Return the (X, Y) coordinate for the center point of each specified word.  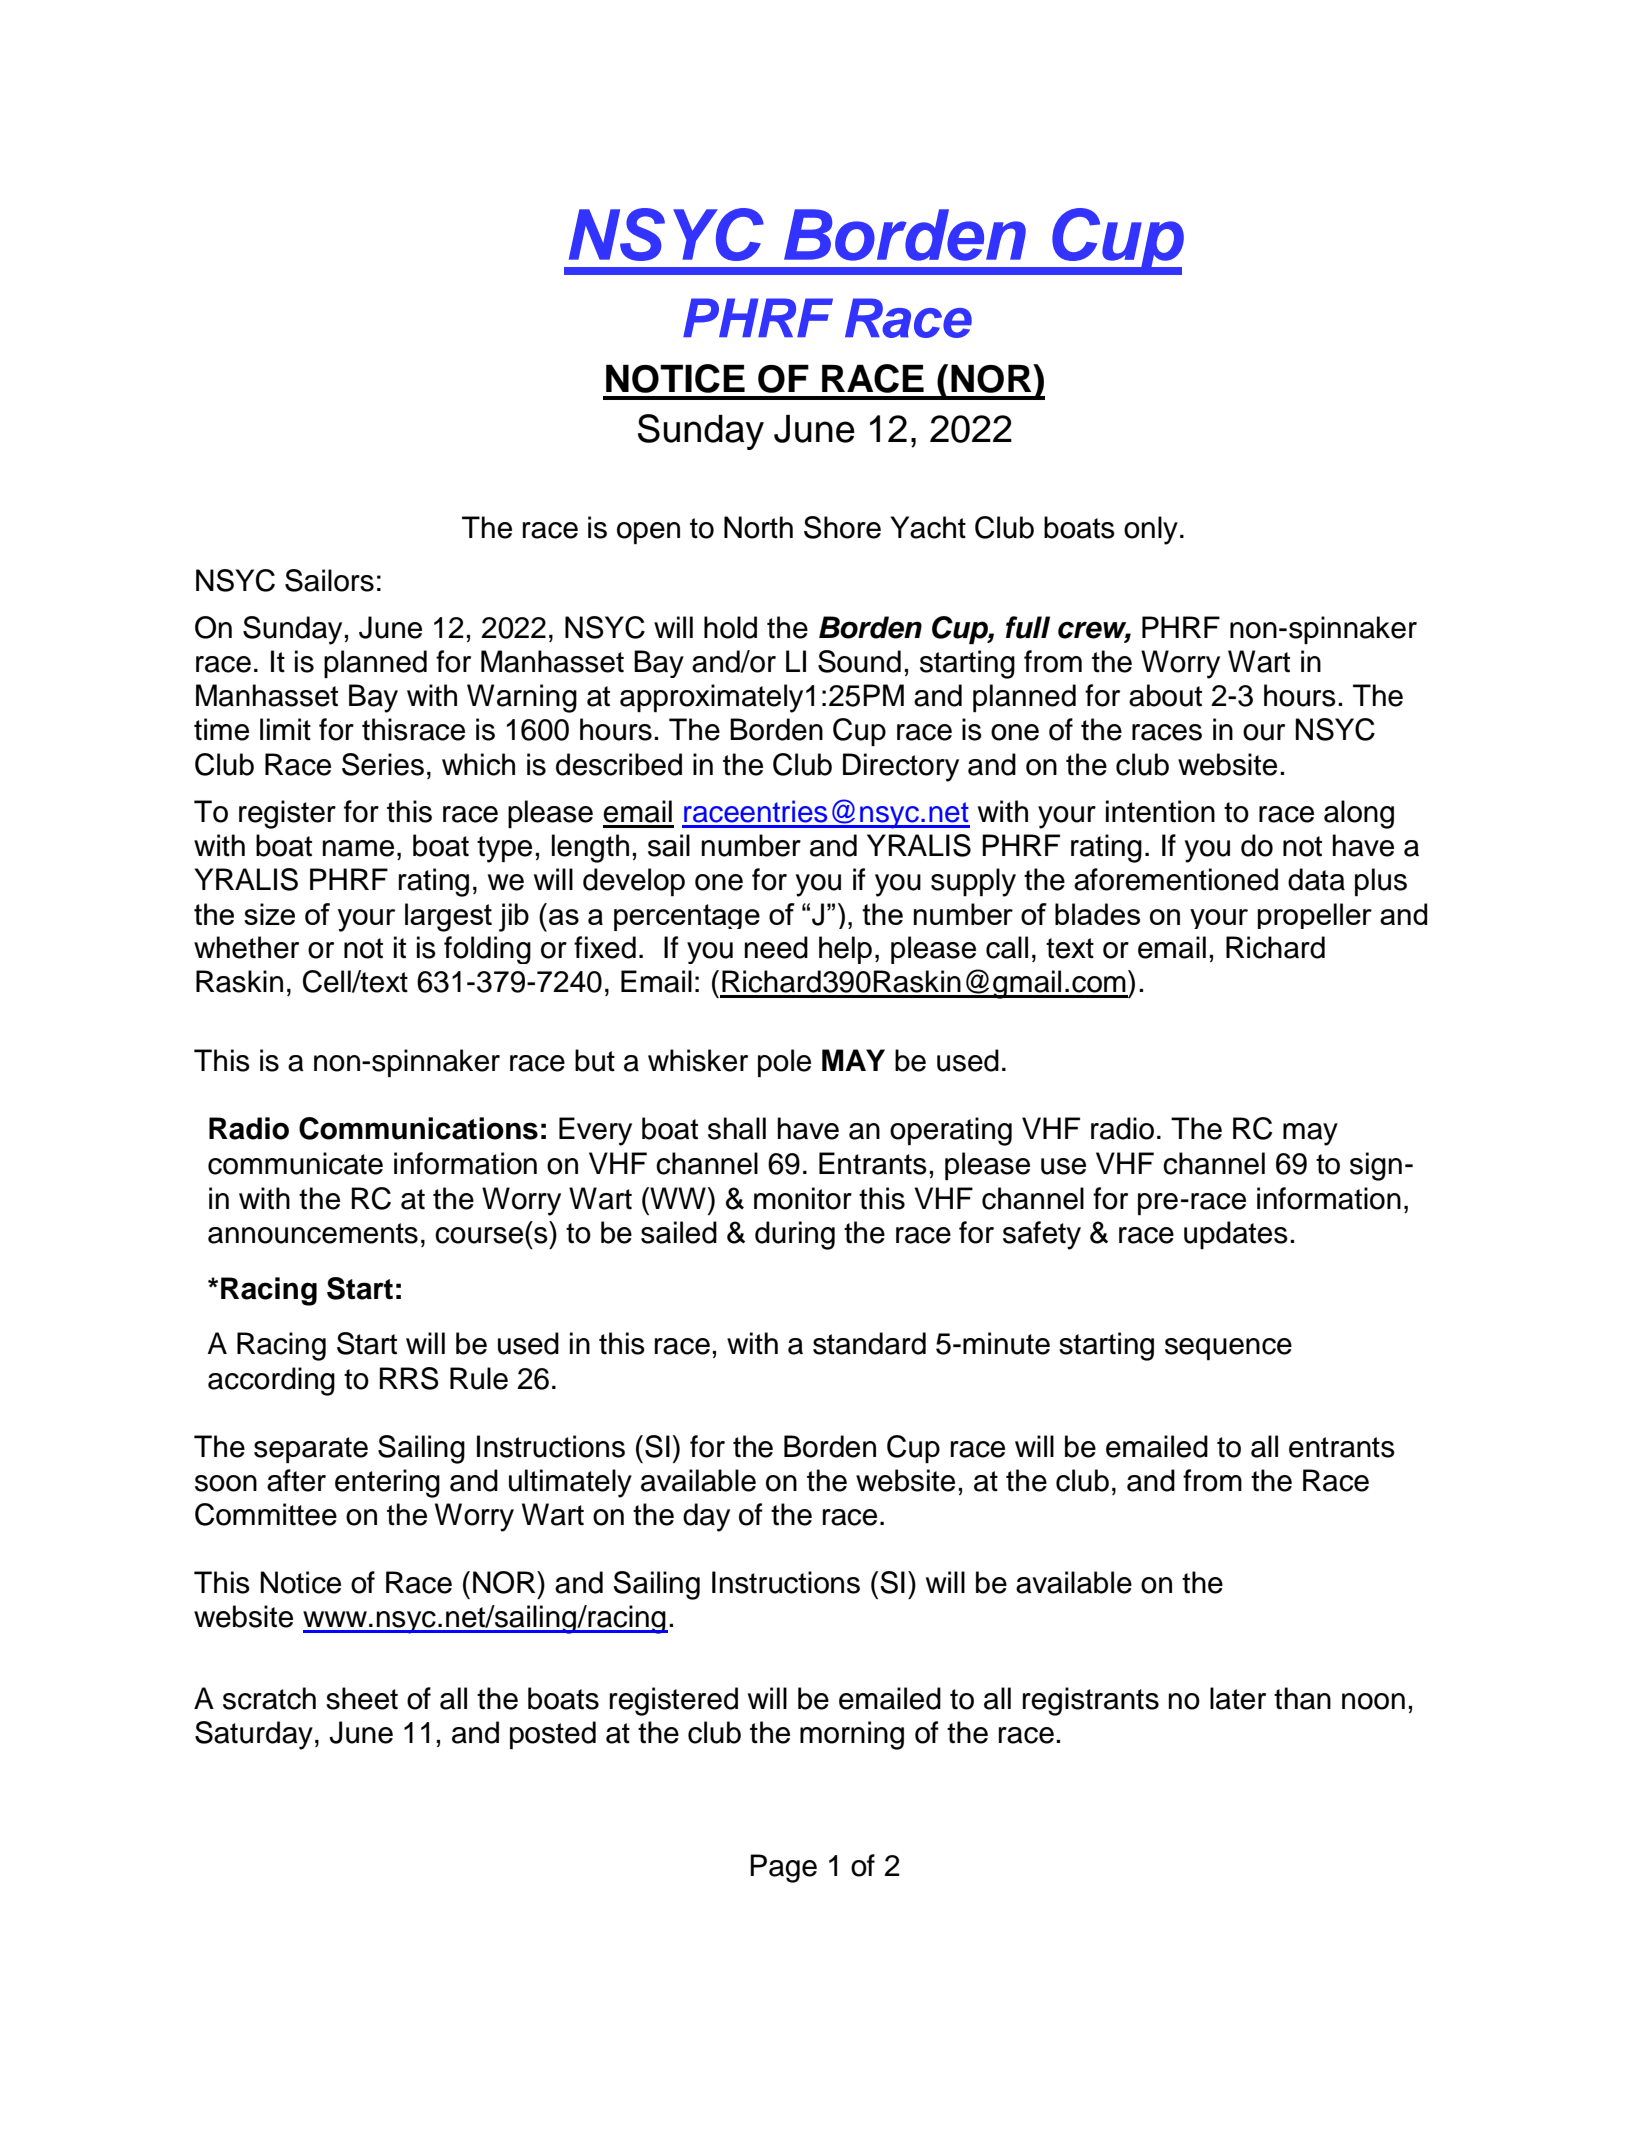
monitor (803, 1198)
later (1238, 1698)
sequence (1228, 1349)
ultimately (570, 1483)
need (776, 947)
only (1151, 530)
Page (783, 1868)
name (358, 848)
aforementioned (1176, 879)
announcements (313, 1233)
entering (387, 1483)
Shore (842, 527)
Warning (522, 698)
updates (1236, 1235)
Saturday (254, 1735)
